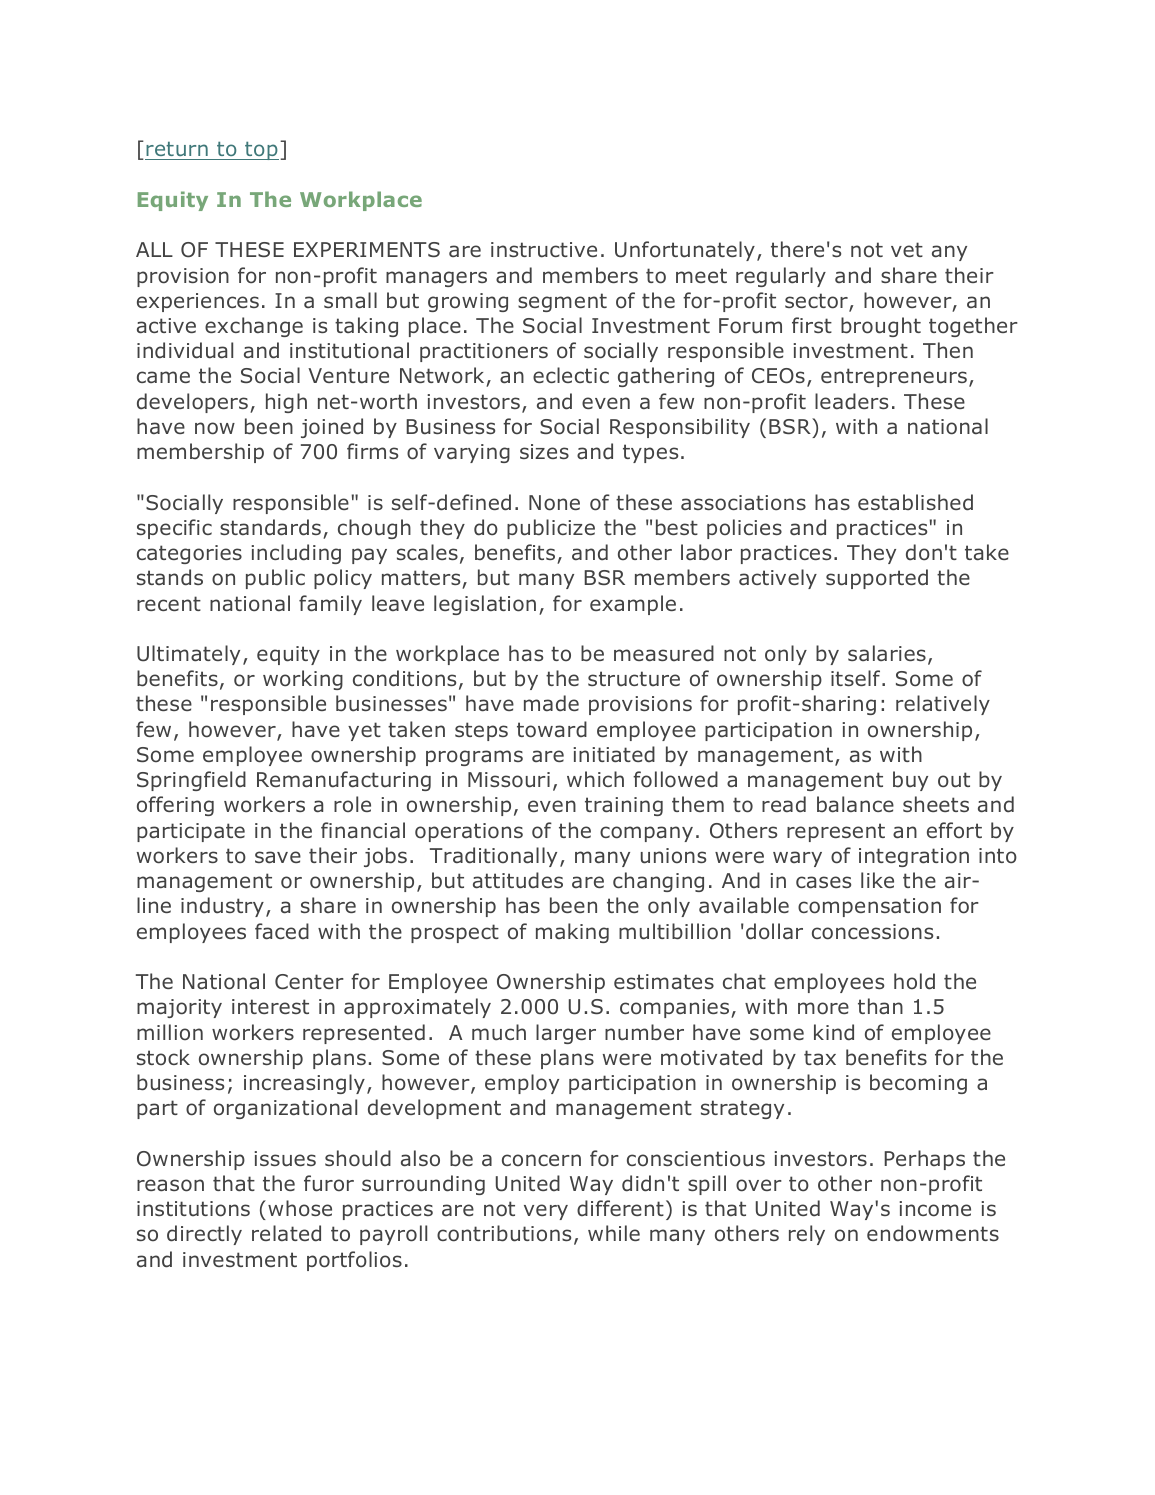  Describe the element at coordinates (286, 1233) in the document. I see `related` at that location.
